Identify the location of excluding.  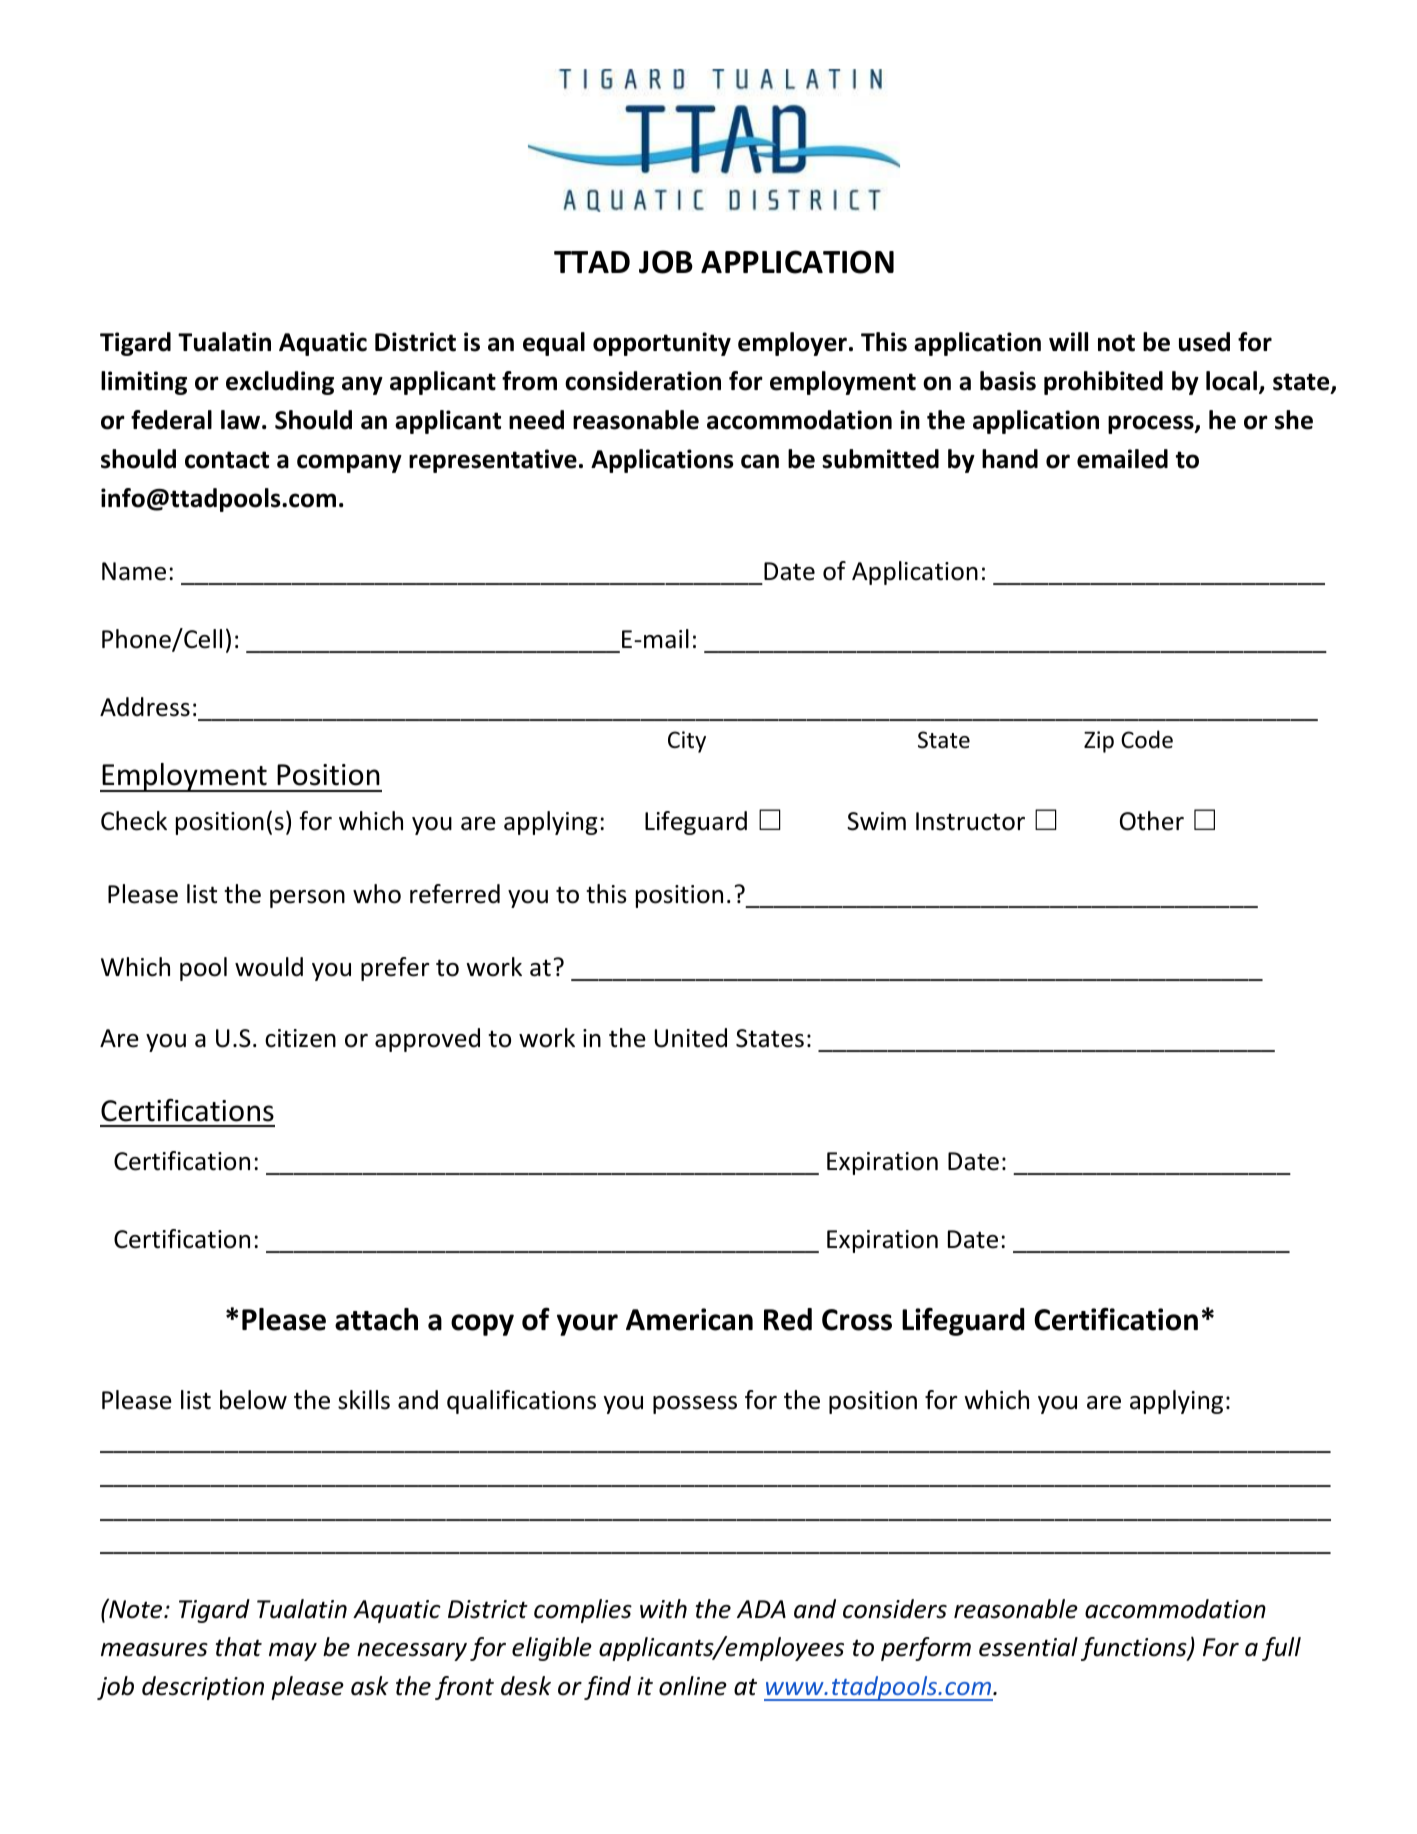
(280, 383).
